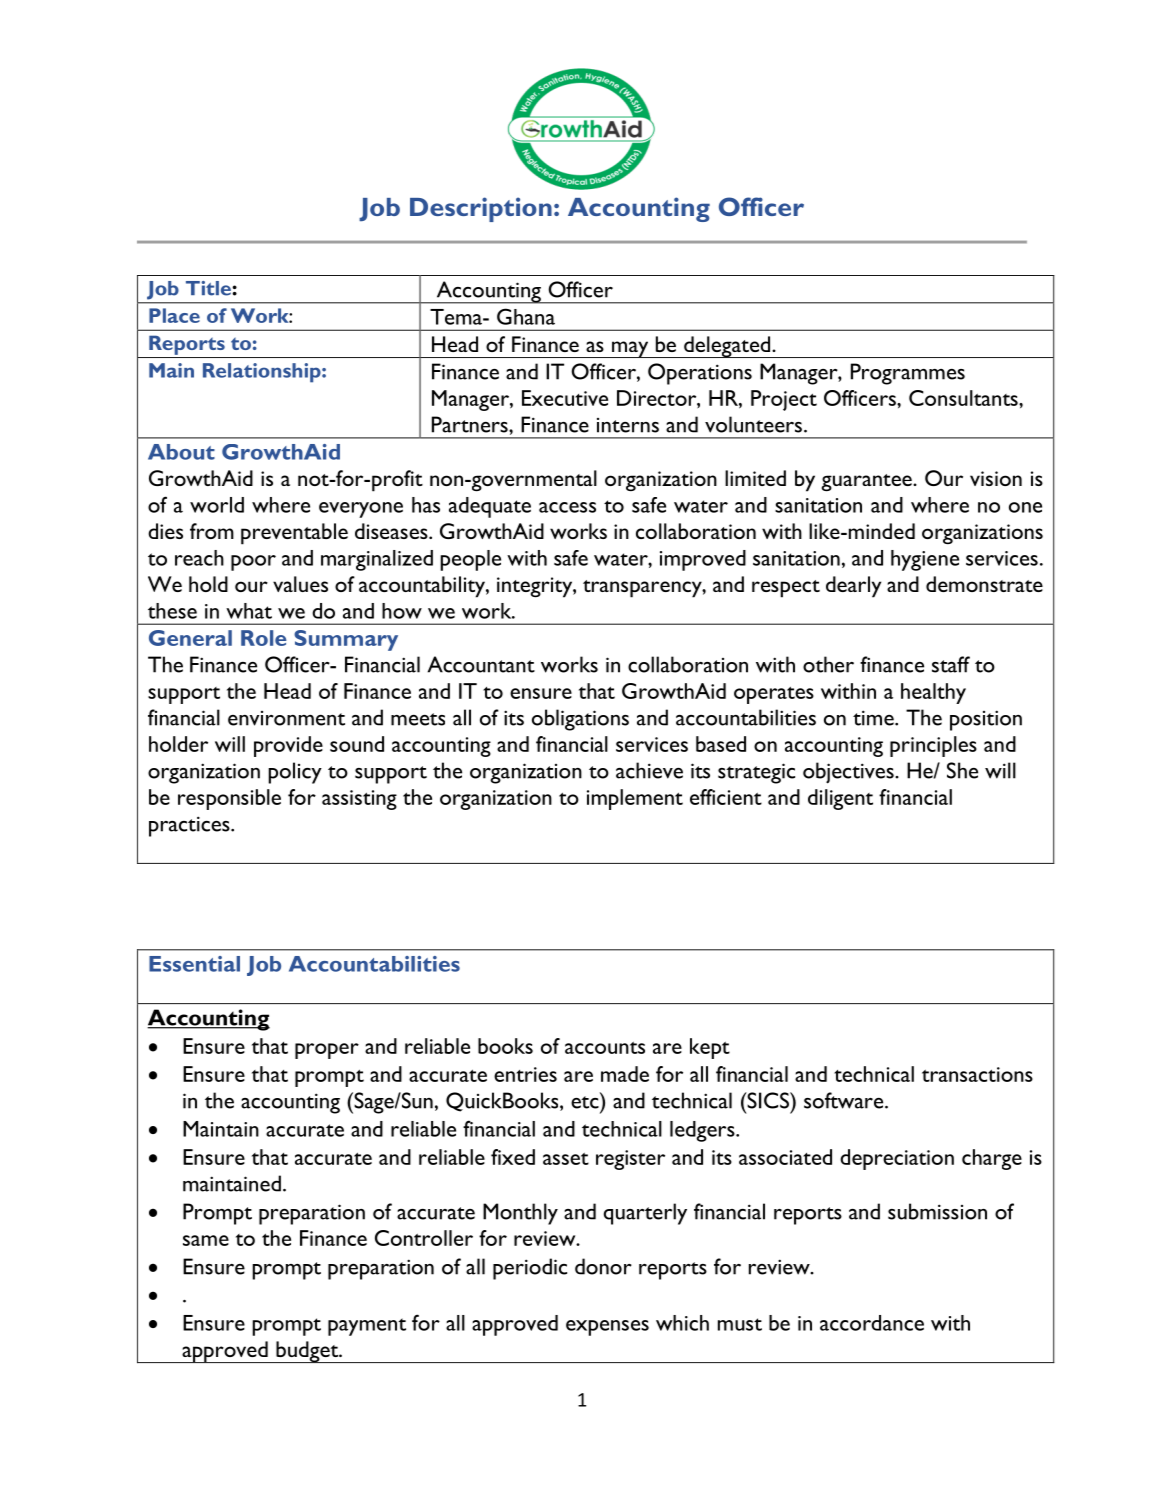 Image resolution: width=1164 pixels, height=1506 pixels. I want to click on people, so click(470, 560).
